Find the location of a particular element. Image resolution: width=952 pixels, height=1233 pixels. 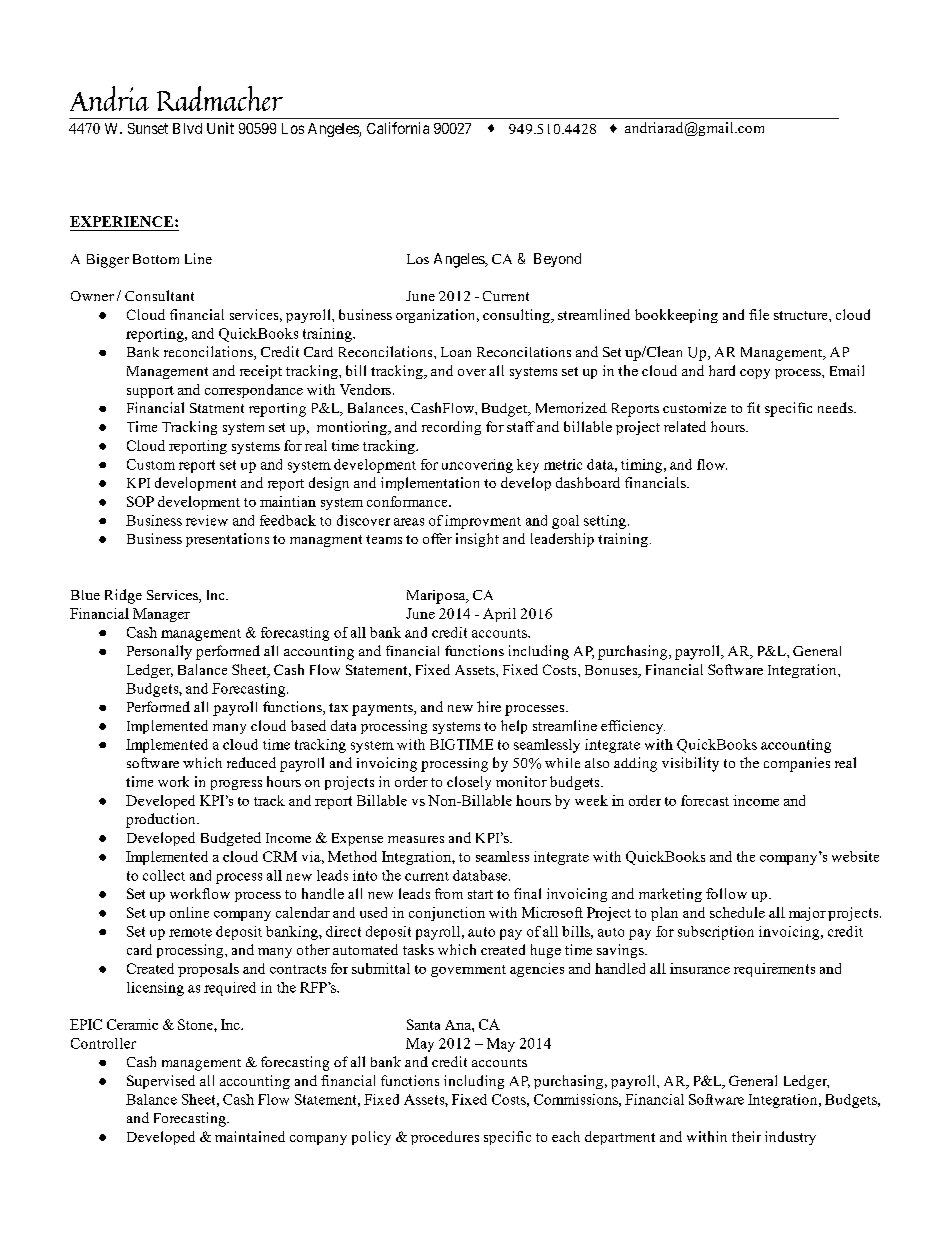

support is located at coordinates (150, 392).
